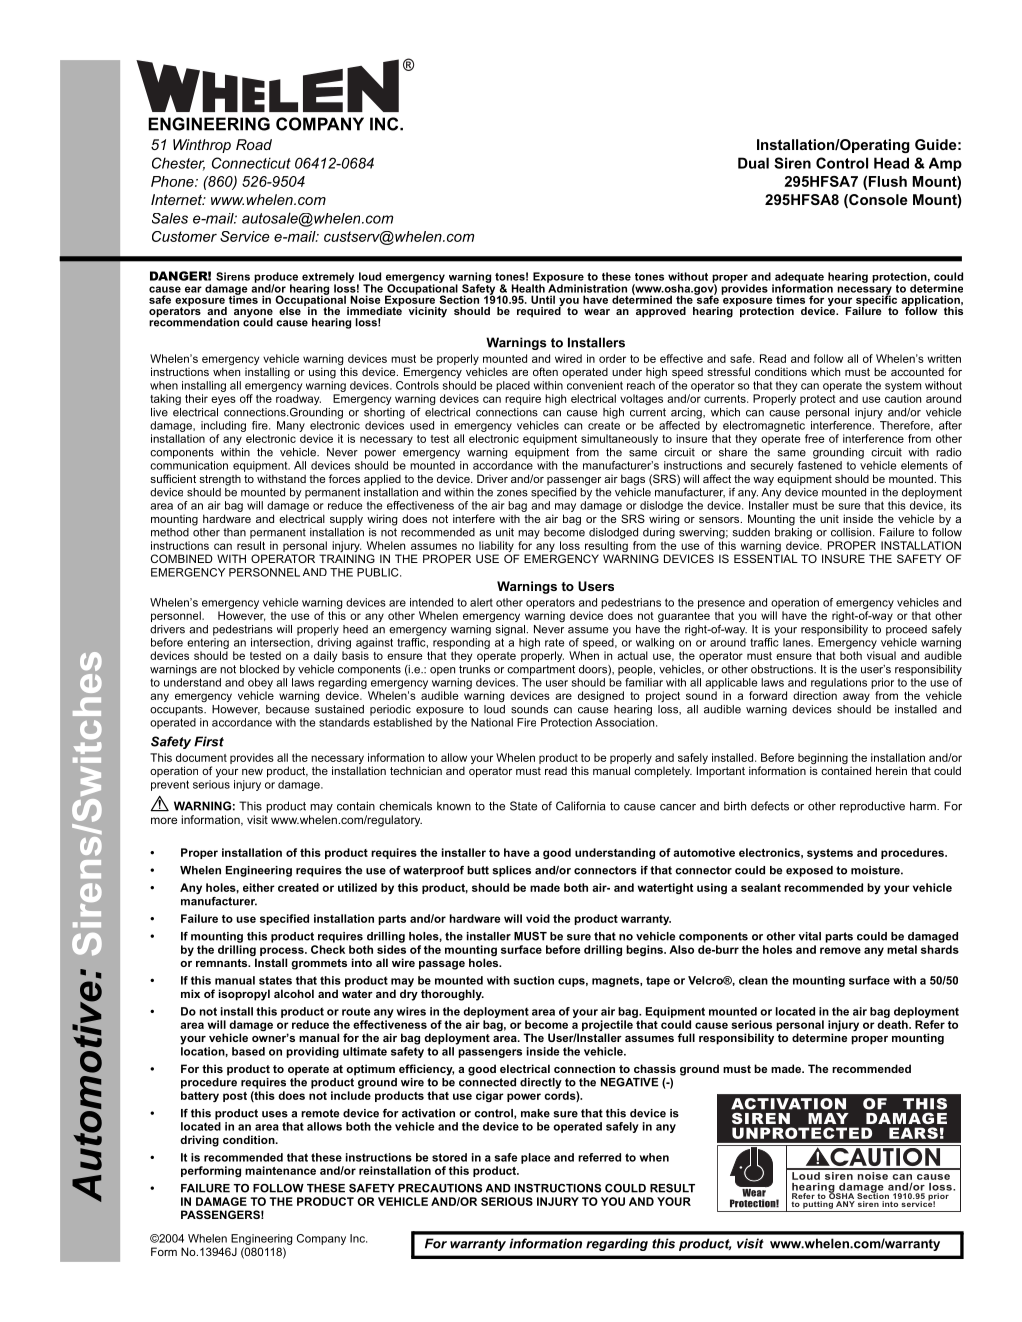 The height and width of the screenshot is (1322, 1022). I want to click on uses, so click(275, 1114).
